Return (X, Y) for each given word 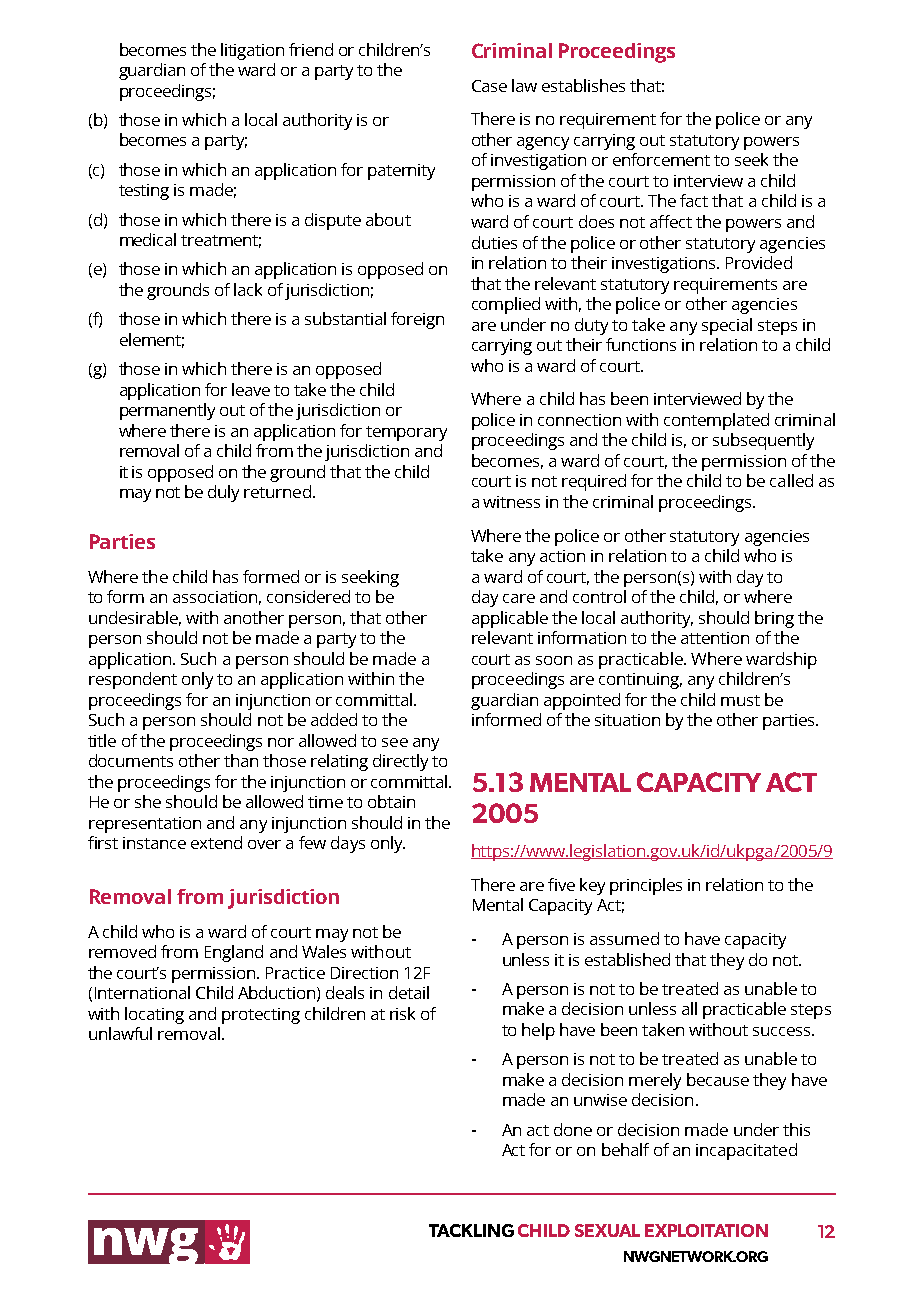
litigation (252, 51)
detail (409, 992)
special (727, 326)
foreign (417, 320)
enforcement (661, 159)
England (234, 953)
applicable (510, 619)
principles (646, 886)
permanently (167, 411)
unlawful (120, 1033)
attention (715, 638)
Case (489, 86)
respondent (133, 680)
